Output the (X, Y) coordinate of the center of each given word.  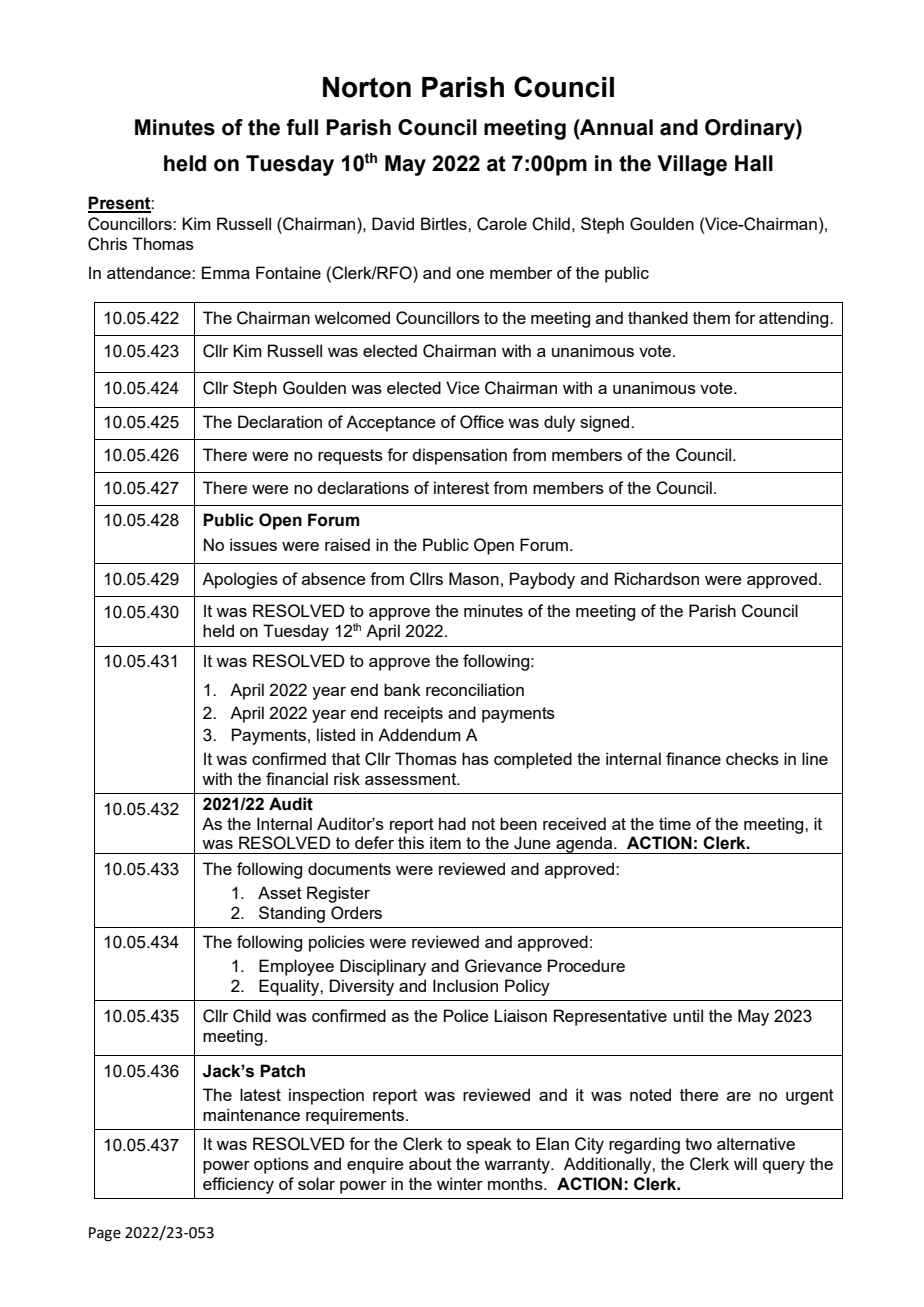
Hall (754, 163)
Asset (280, 892)
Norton (367, 87)
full (302, 127)
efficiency (238, 1185)
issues (253, 544)
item (445, 842)
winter (460, 1183)
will (745, 1163)
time (675, 823)
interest (461, 487)
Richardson (657, 578)
